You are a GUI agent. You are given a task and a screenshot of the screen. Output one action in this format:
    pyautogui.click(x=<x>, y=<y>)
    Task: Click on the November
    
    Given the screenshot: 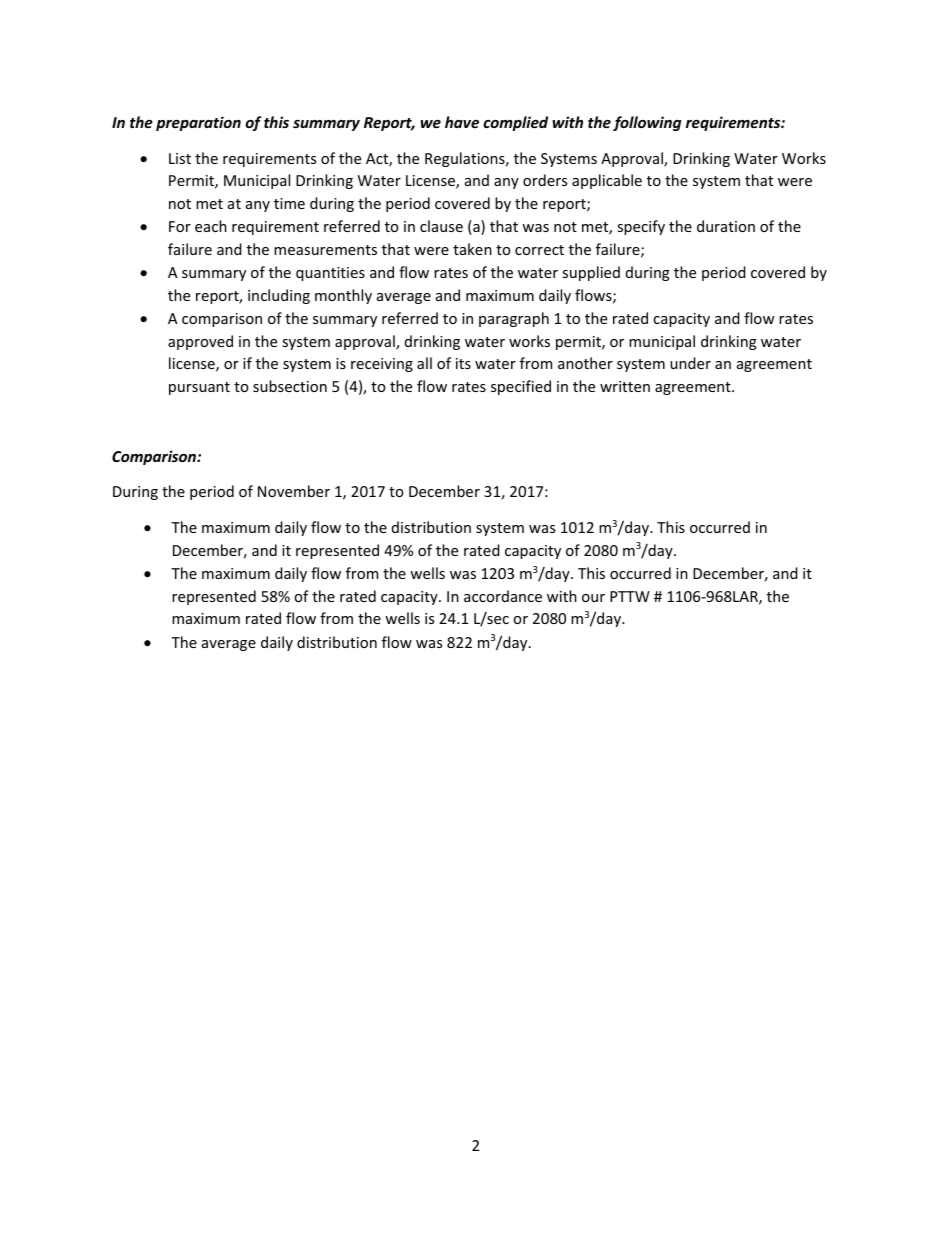 What is the action you would take?
    pyautogui.click(x=294, y=491)
